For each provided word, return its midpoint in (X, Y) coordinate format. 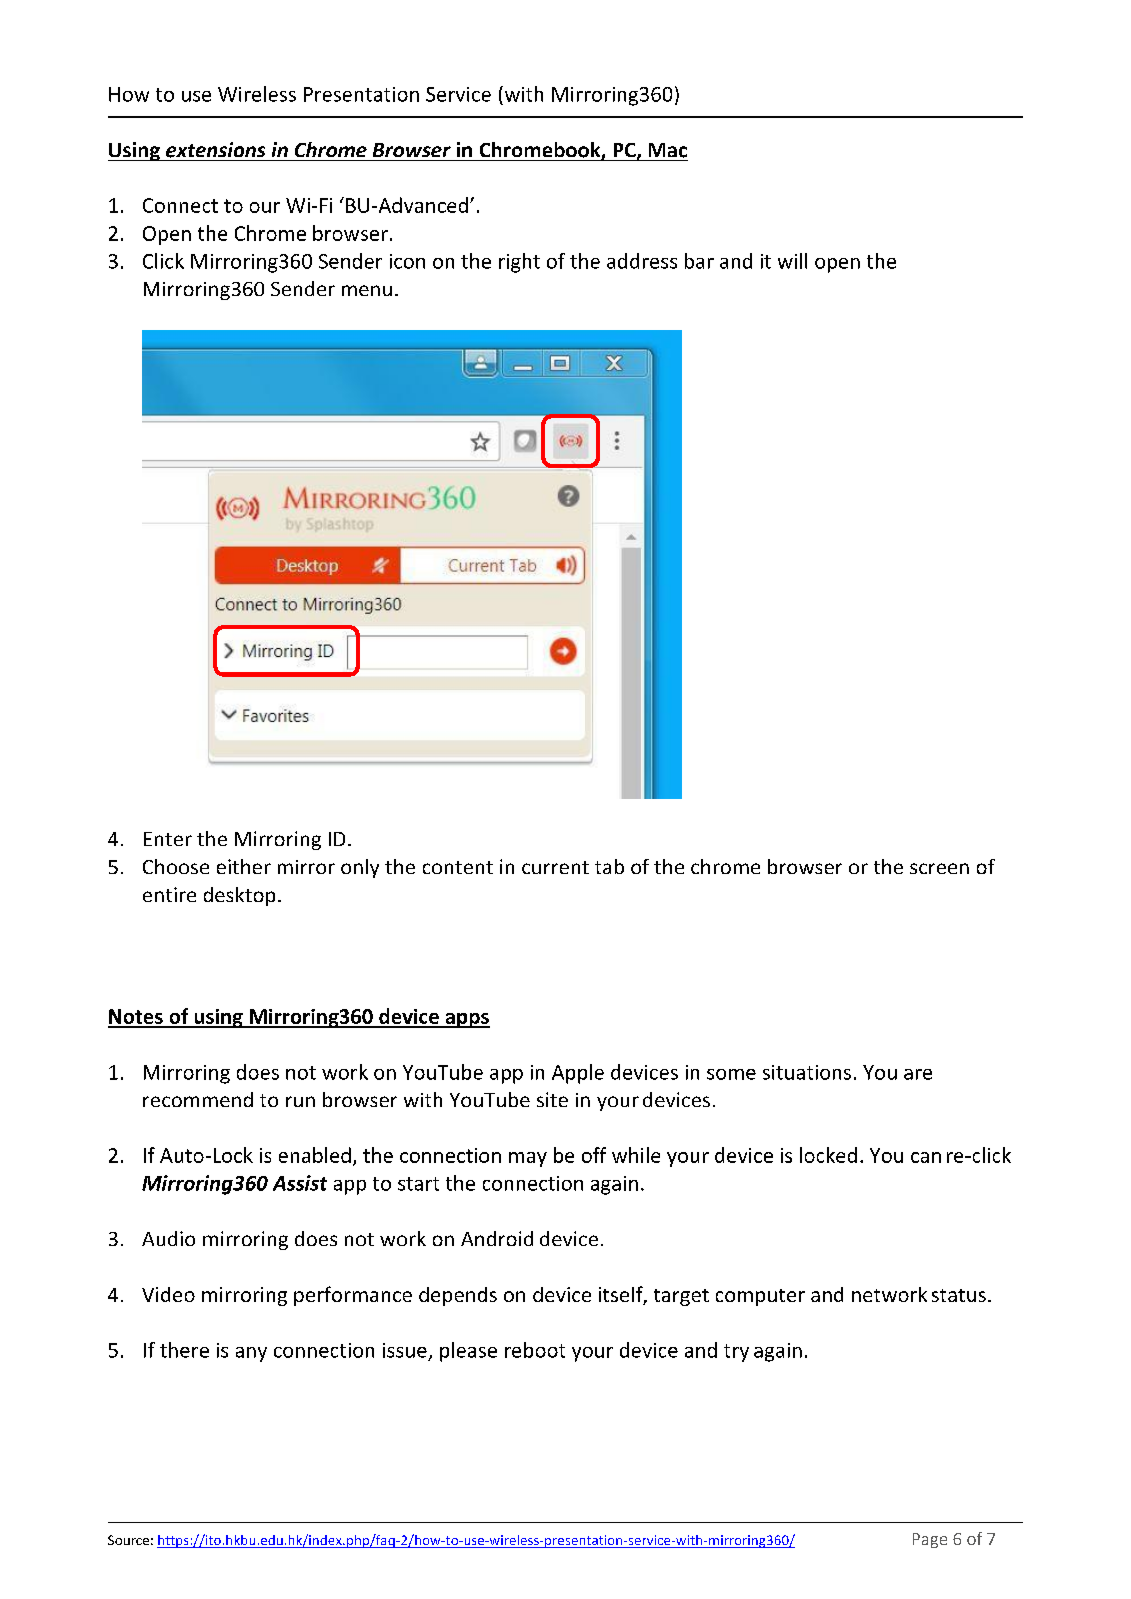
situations (807, 1072)
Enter (168, 839)
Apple (578, 1074)
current (555, 867)
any (251, 1354)
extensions (215, 150)
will (792, 261)
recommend (198, 1099)
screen (939, 868)
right (519, 263)
